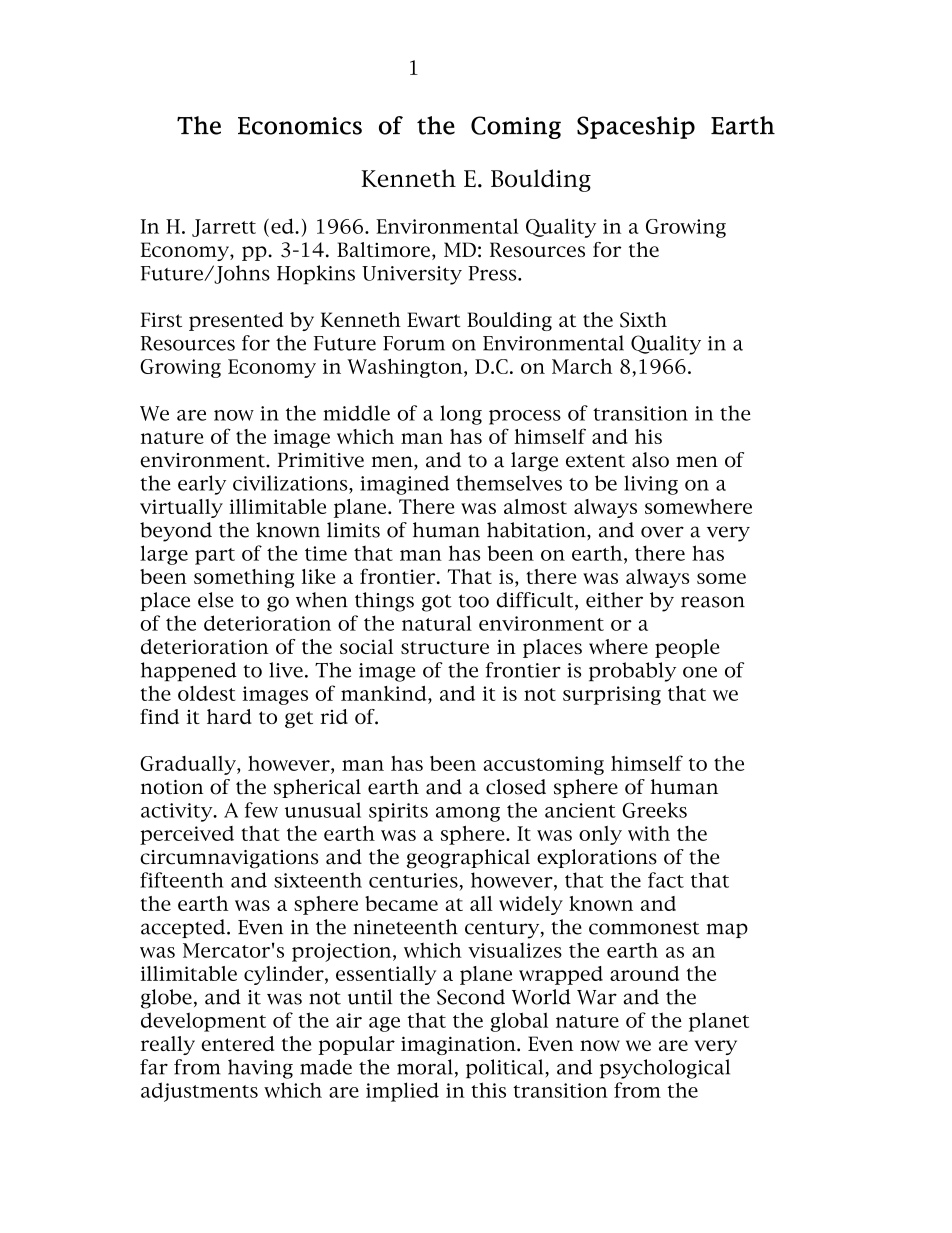 Image resolution: width=952 pixels, height=1233 pixels. Describe the element at coordinates (202, 485) in the screenshot. I see `early` at that location.
